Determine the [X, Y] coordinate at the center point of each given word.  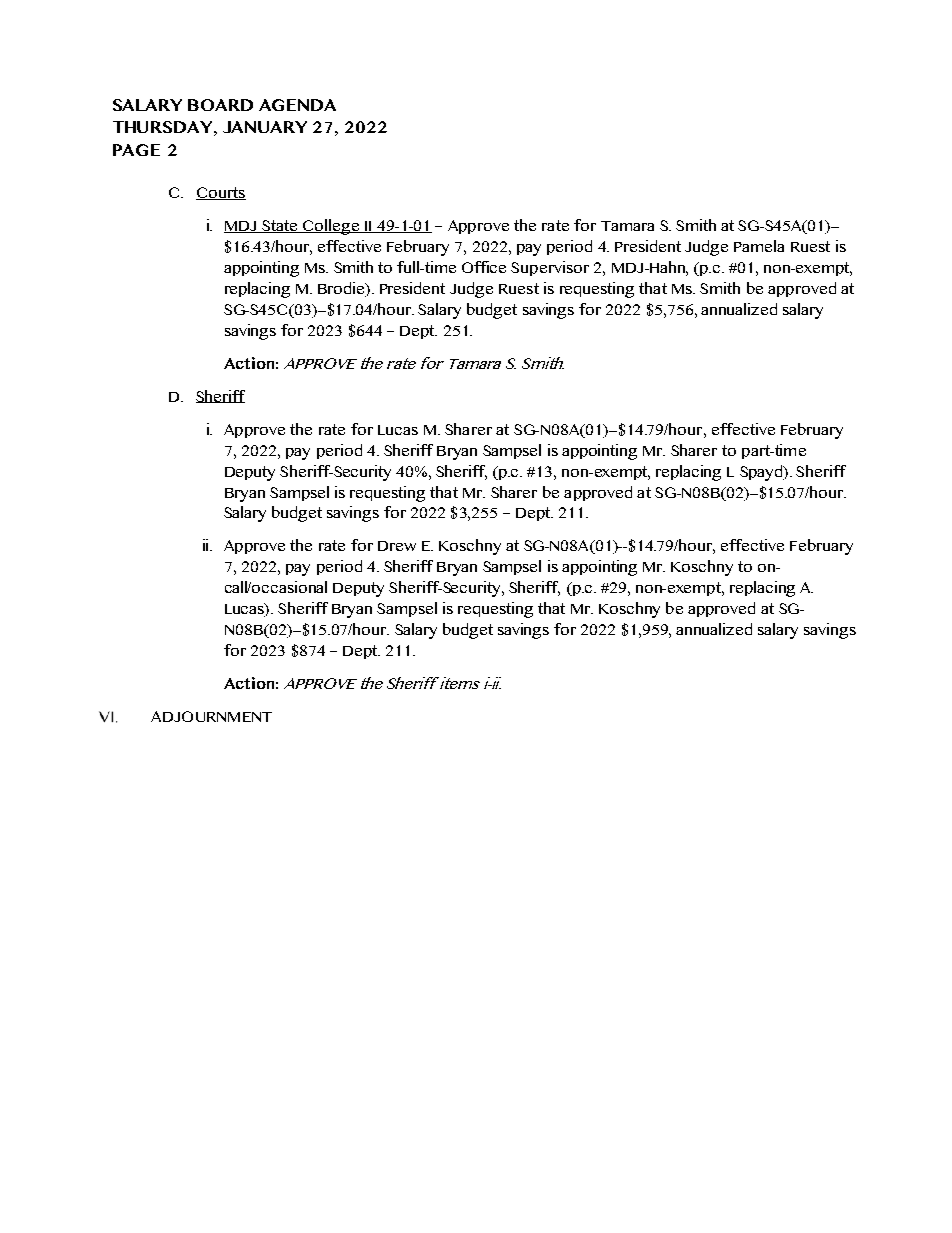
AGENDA [297, 105]
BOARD [220, 105]
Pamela [759, 246]
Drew [397, 546]
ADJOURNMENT [211, 716]
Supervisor [550, 268]
